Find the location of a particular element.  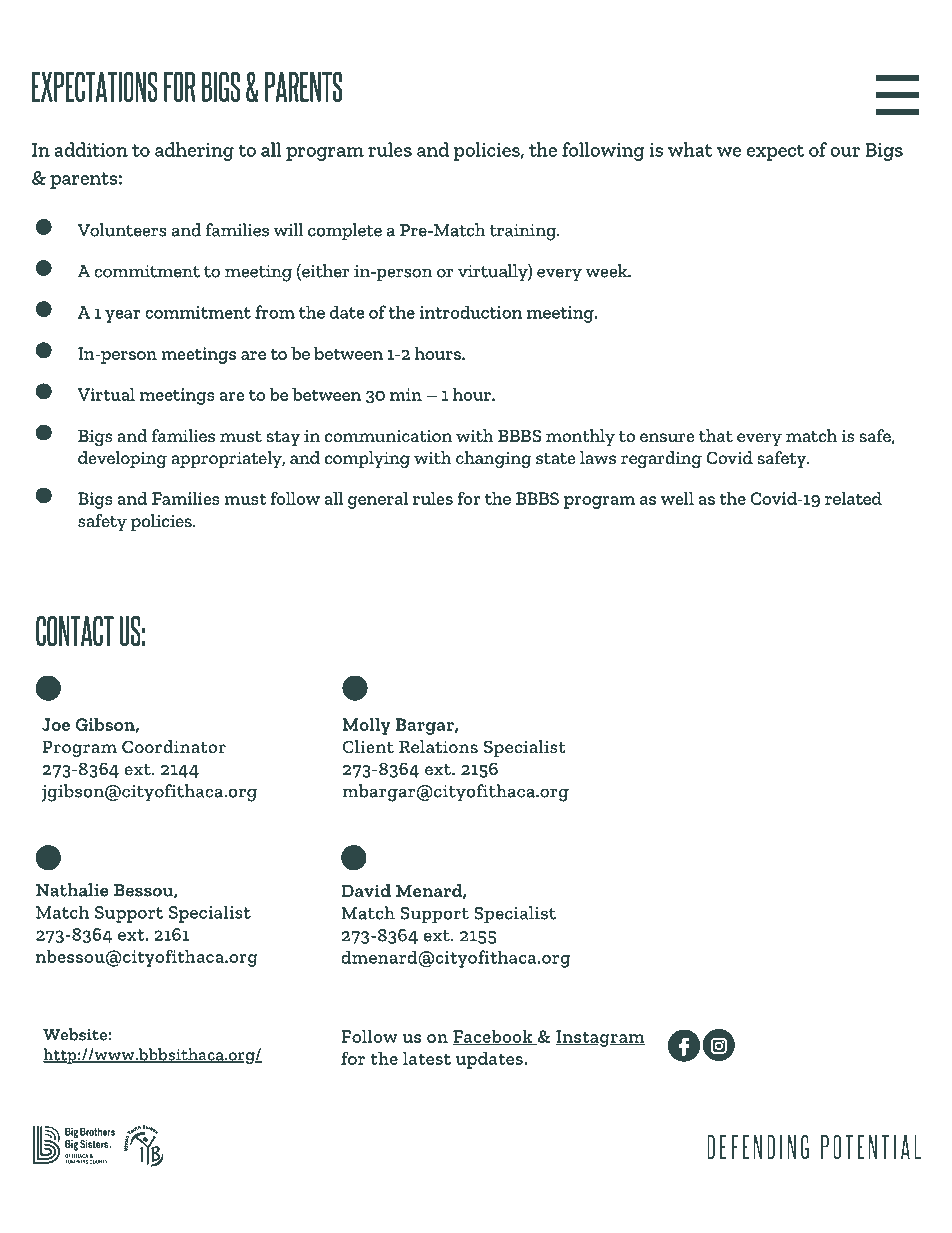

what is located at coordinates (690, 149).
